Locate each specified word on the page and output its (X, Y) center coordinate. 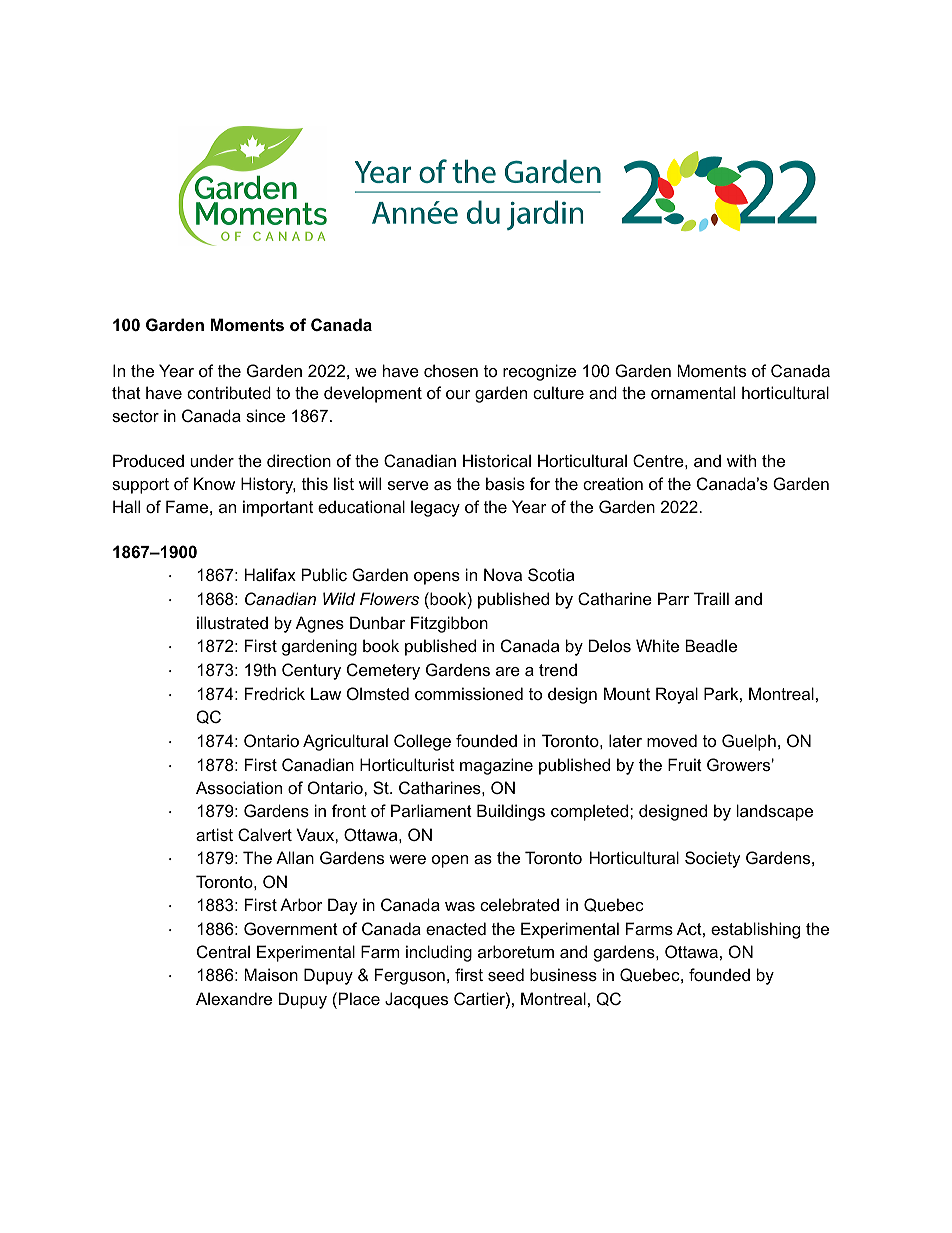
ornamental (693, 392)
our (458, 394)
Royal (677, 695)
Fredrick (275, 693)
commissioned (469, 693)
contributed (229, 392)
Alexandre (234, 998)
